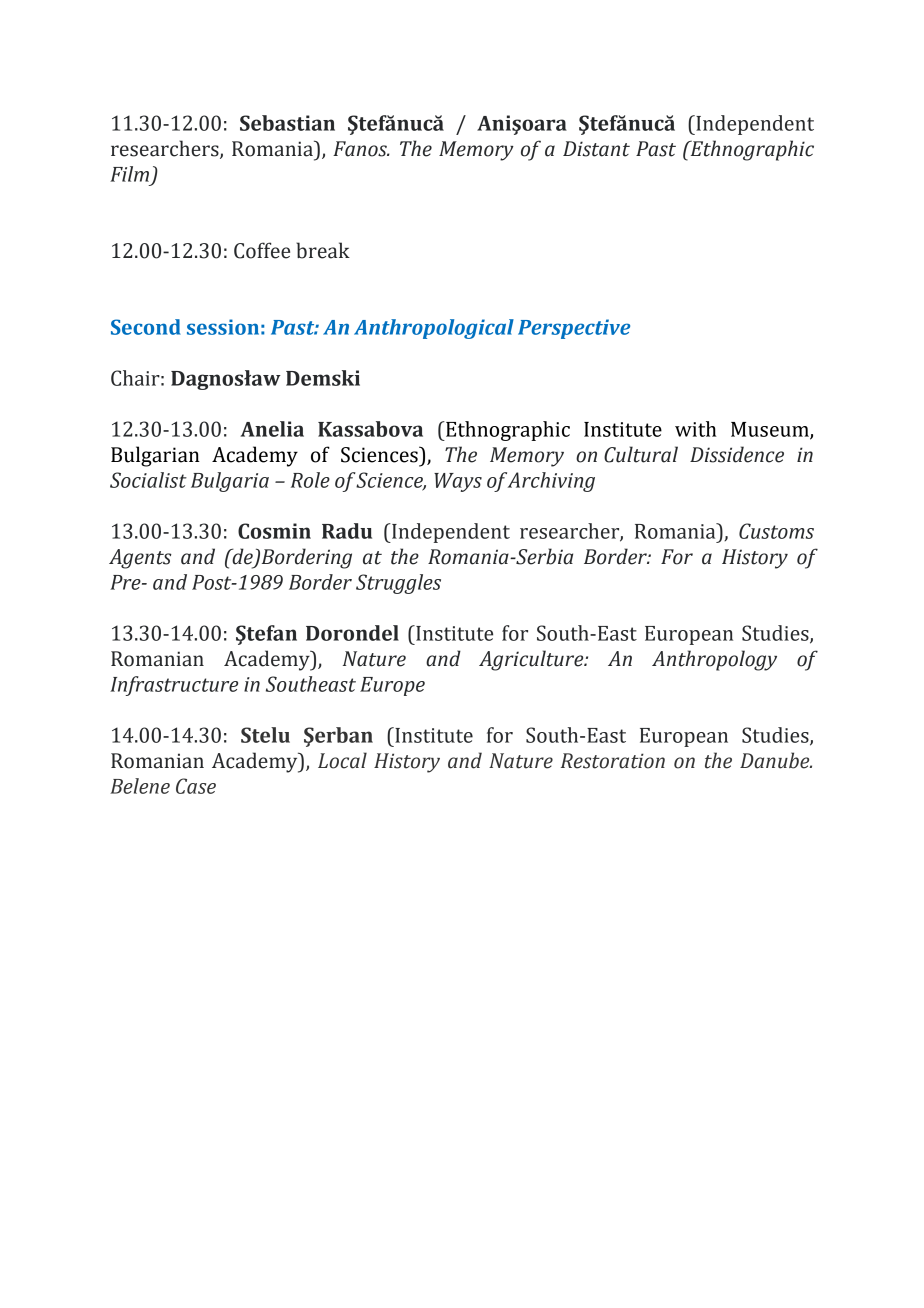  What do you see at coordinates (342, 760) in the document?
I see `Local` at bounding box center [342, 760].
